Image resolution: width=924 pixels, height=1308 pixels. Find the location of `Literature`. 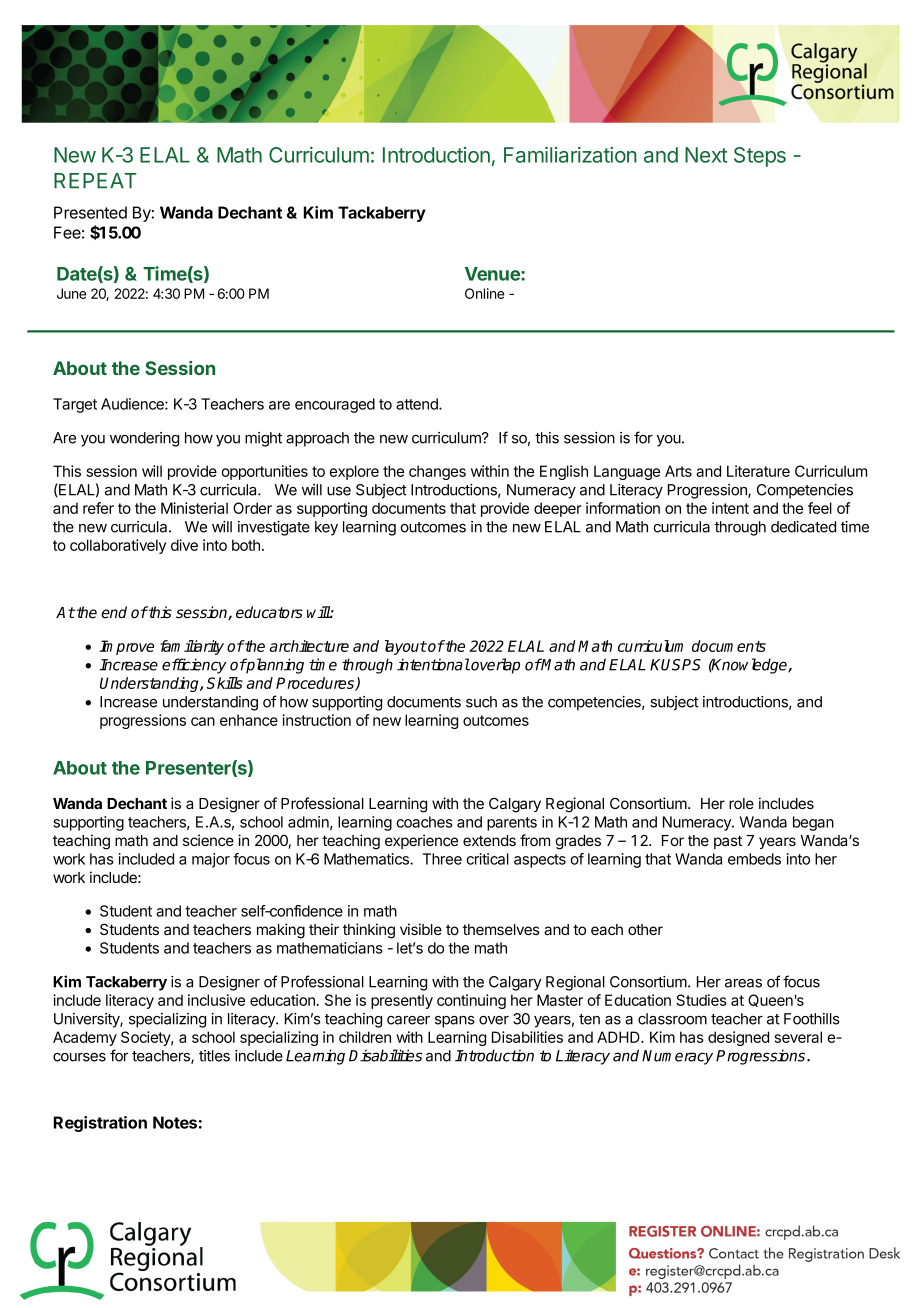

Literature is located at coordinates (758, 471).
